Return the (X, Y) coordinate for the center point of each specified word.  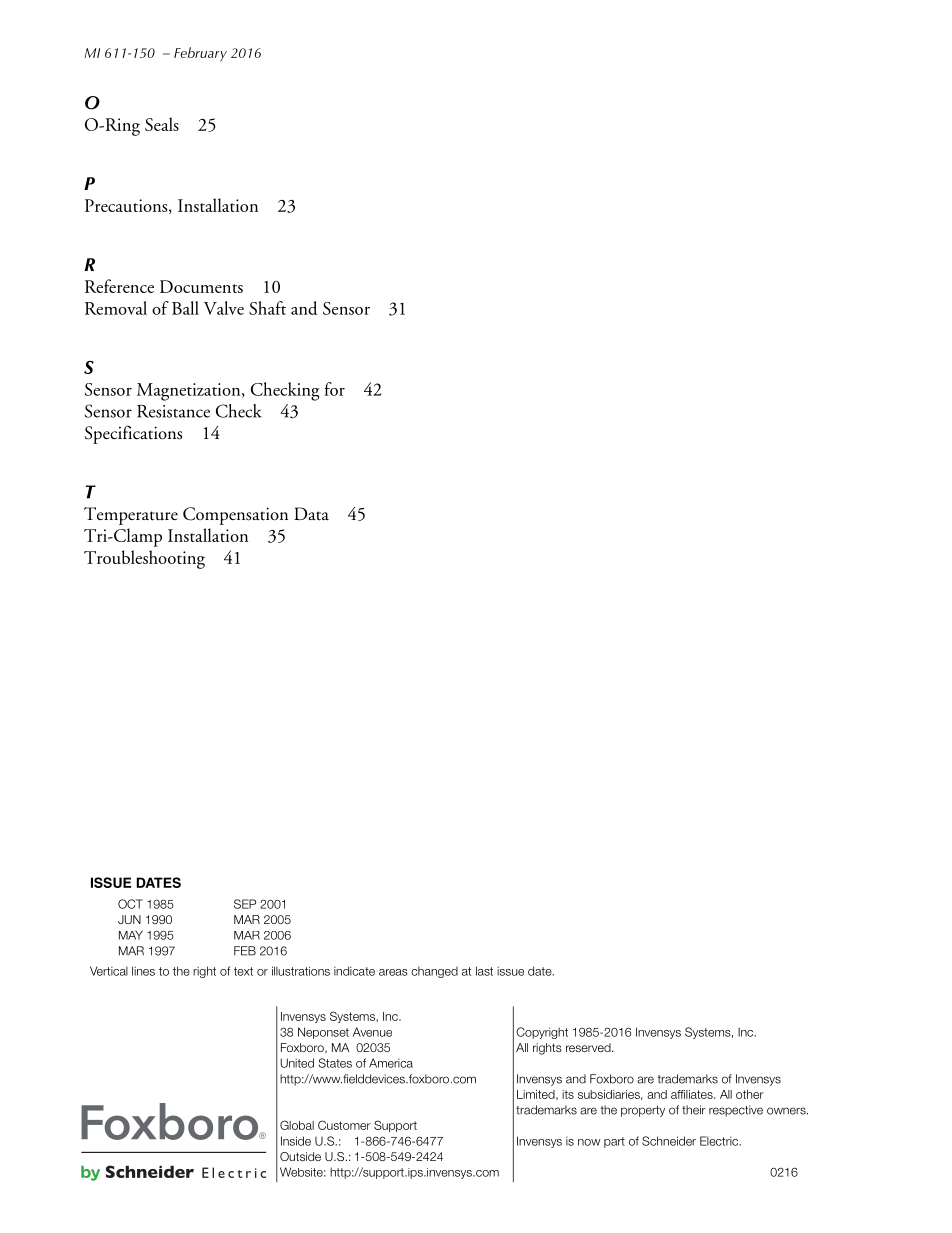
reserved (589, 1047)
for (335, 389)
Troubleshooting (144, 559)
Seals (162, 124)
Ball (185, 308)
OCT (130, 904)
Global (297, 1125)
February (200, 54)
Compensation (235, 516)
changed (434, 972)
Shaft (267, 308)
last (484, 971)
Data (311, 513)
